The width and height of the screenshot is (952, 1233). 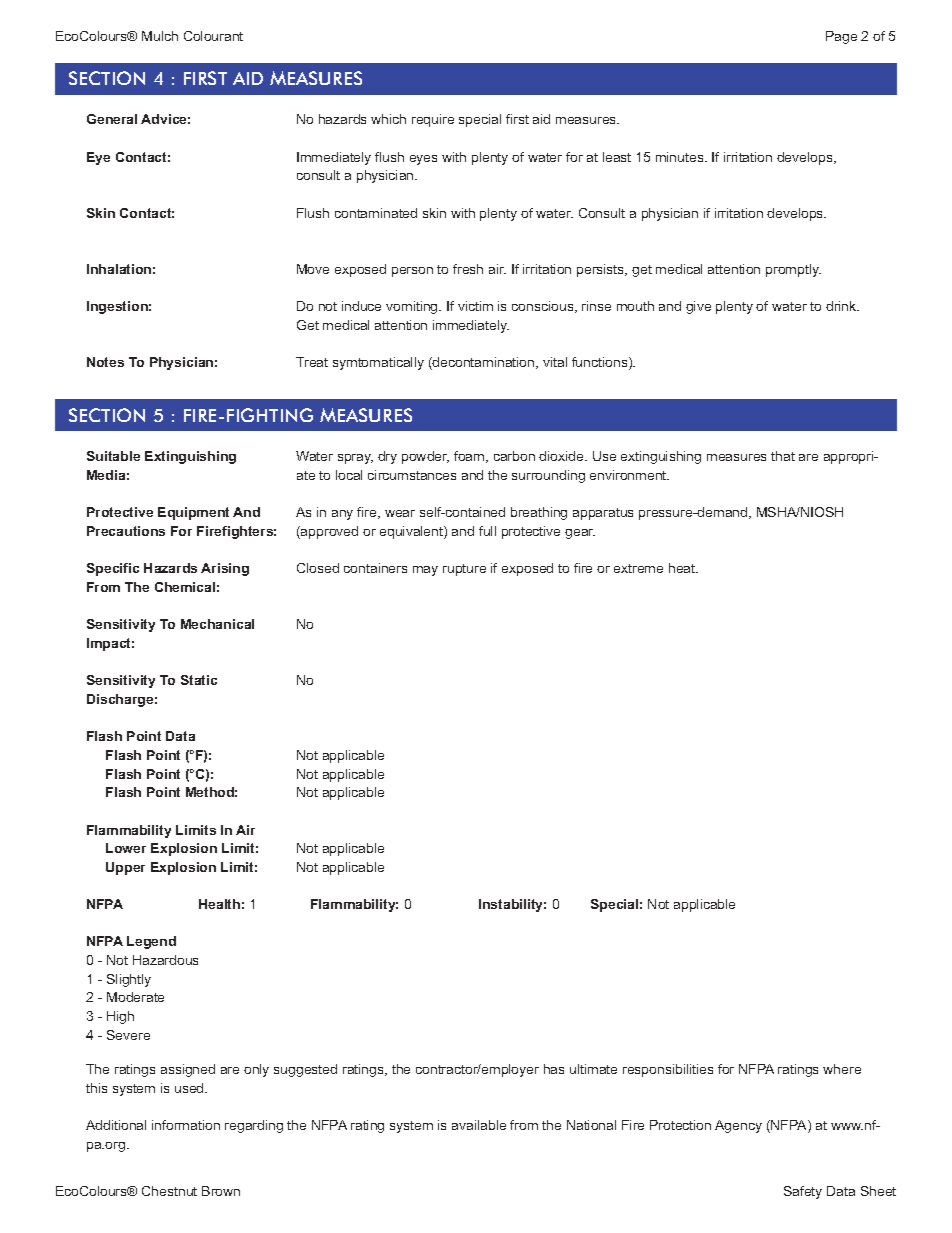 I want to click on foam, so click(x=470, y=457).
